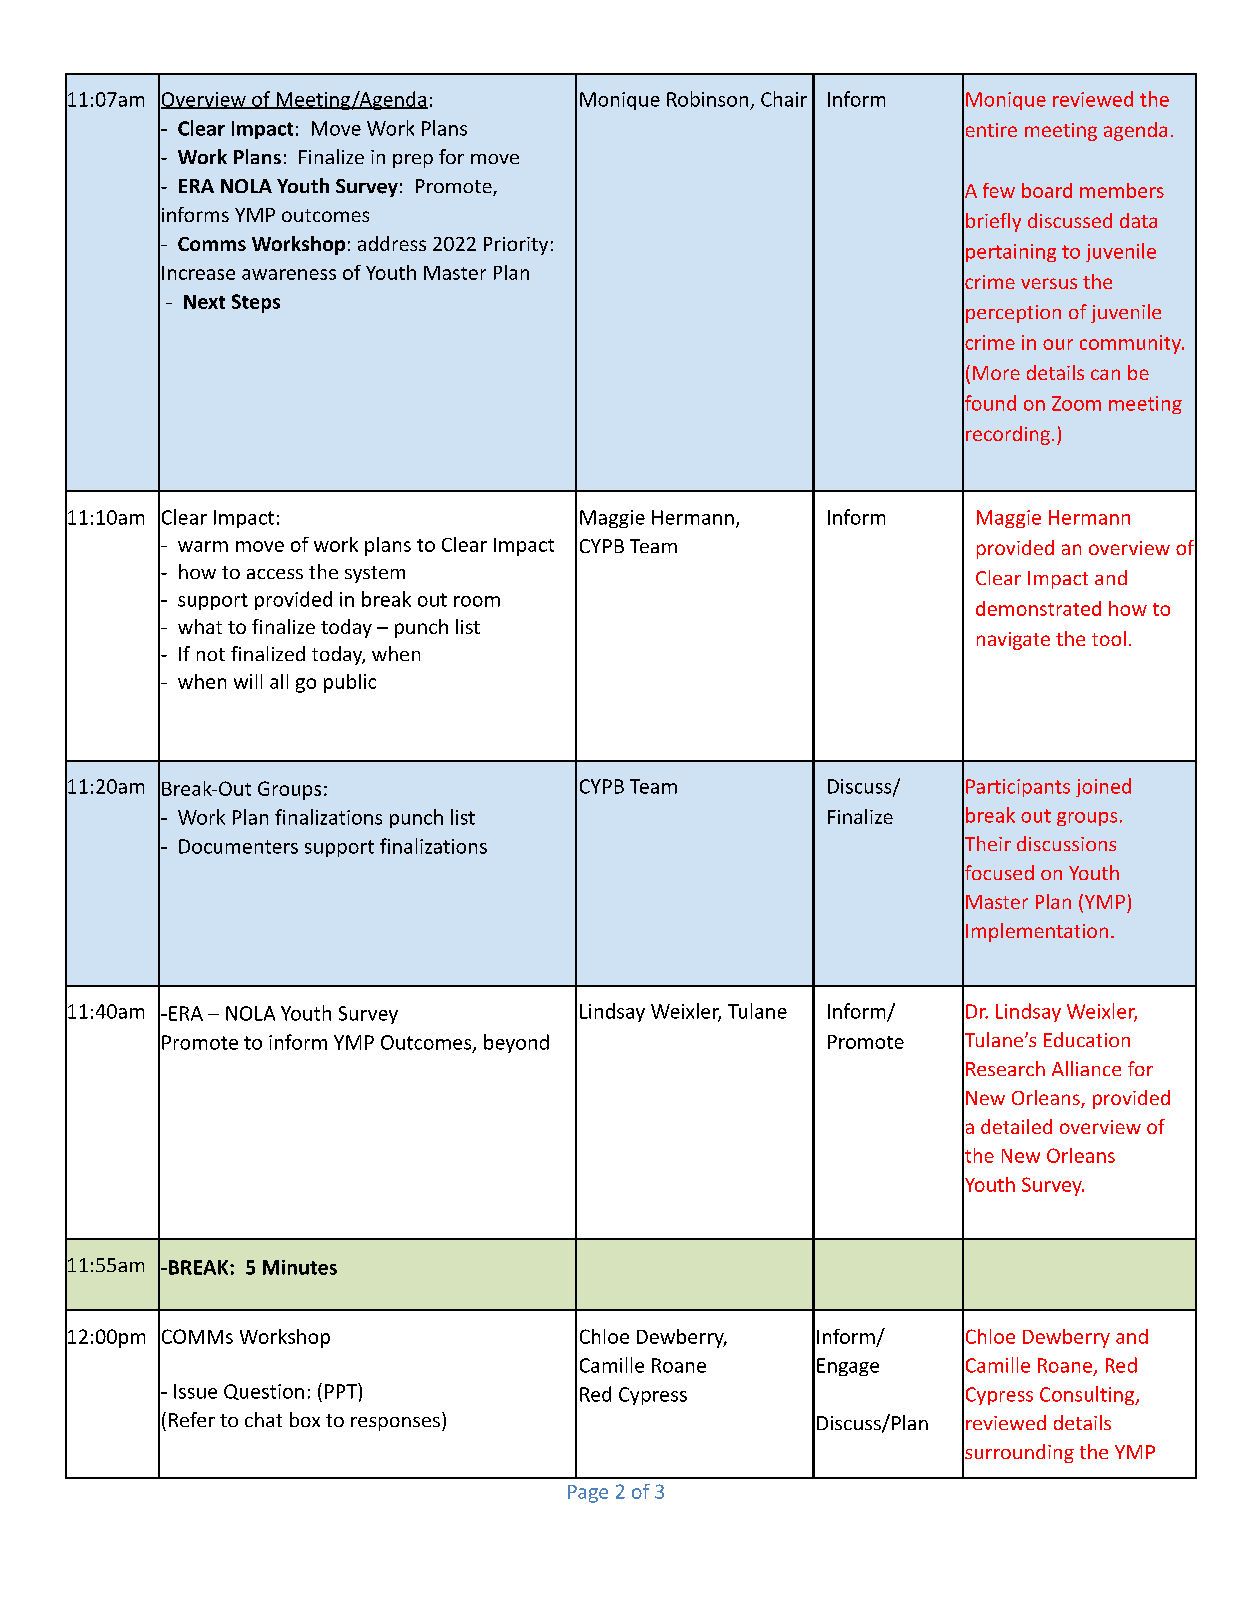 This screenshot has width=1240, height=1605. What do you see at coordinates (707, 99) in the screenshot?
I see `Robinson` at bounding box center [707, 99].
